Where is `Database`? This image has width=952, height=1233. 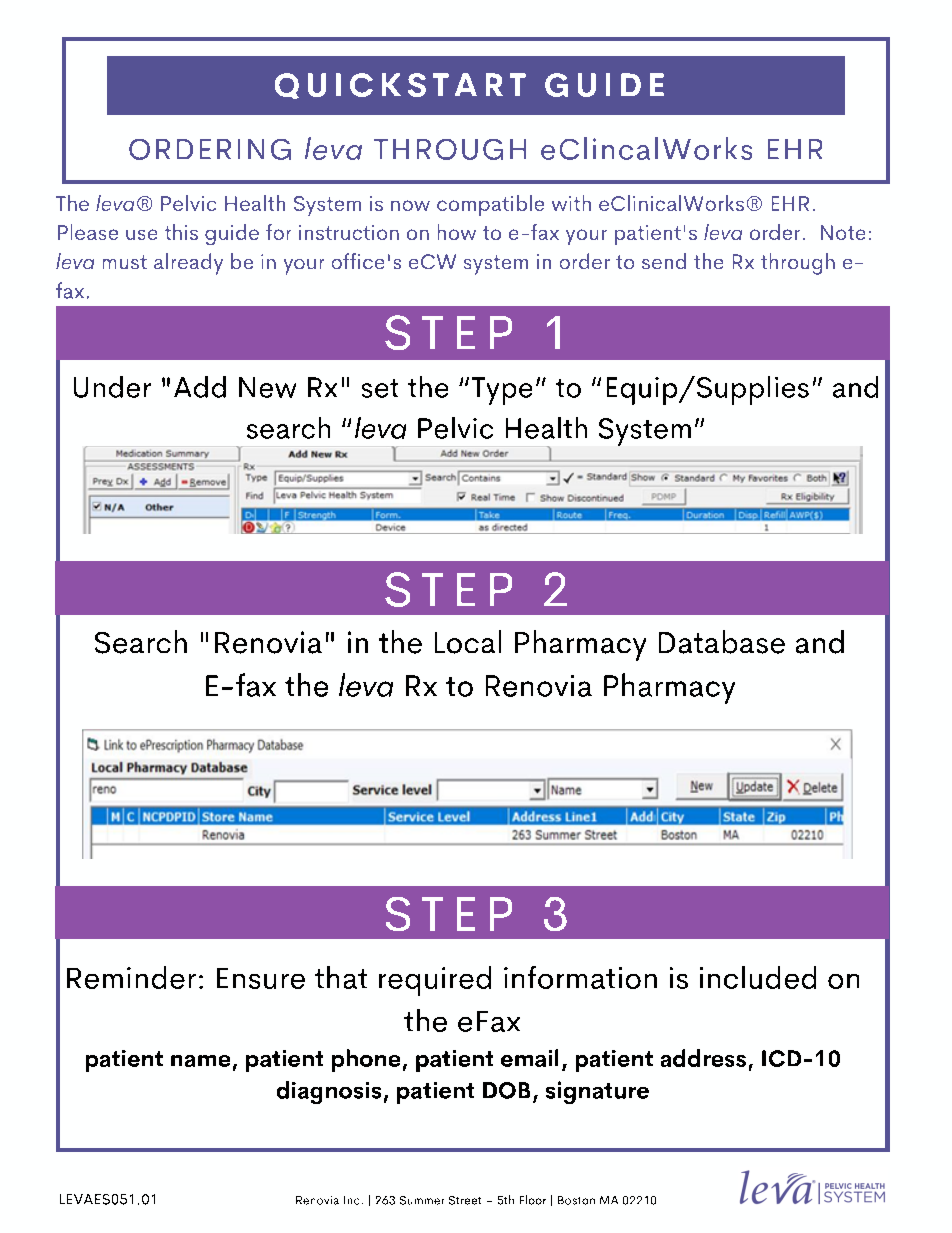
Database is located at coordinates (722, 642).
